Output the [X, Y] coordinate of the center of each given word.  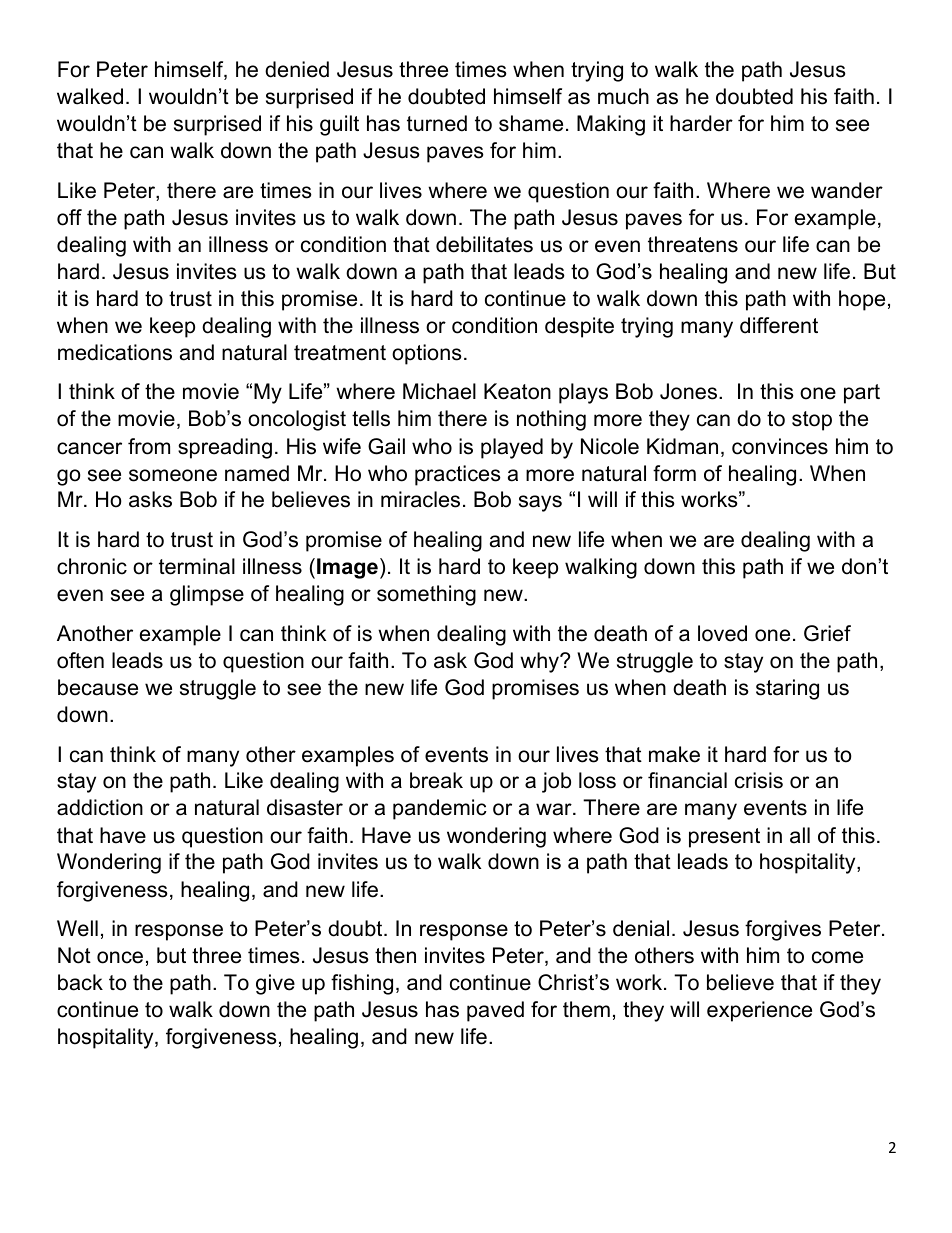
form [674, 473]
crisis [759, 780]
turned [437, 123]
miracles [420, 499]
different [779, 325]
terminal [197, 566]
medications [115, 352]
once [120, 957]
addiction [100, 807]
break [436, 780]
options [427, 354]
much [623, 96]
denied [297, 69]
